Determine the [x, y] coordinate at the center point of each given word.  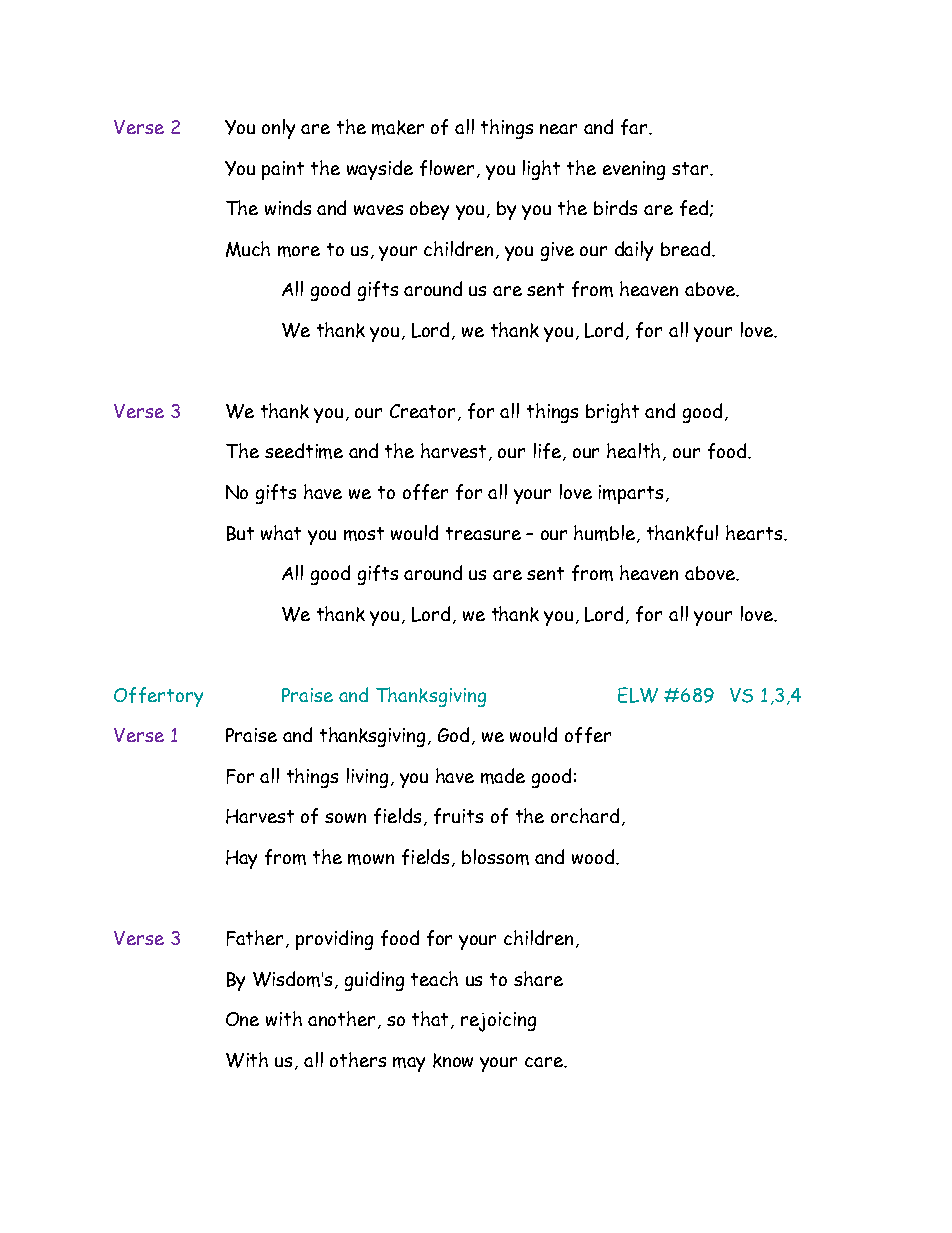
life [549, 452]
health [635, 452]
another [343, 1020]
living [369, 778]
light [541, 170]
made [503, 776]
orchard [585, 815]
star [691, 168]
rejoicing [498, 1022]
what [281, 532]
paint [283, 170]
